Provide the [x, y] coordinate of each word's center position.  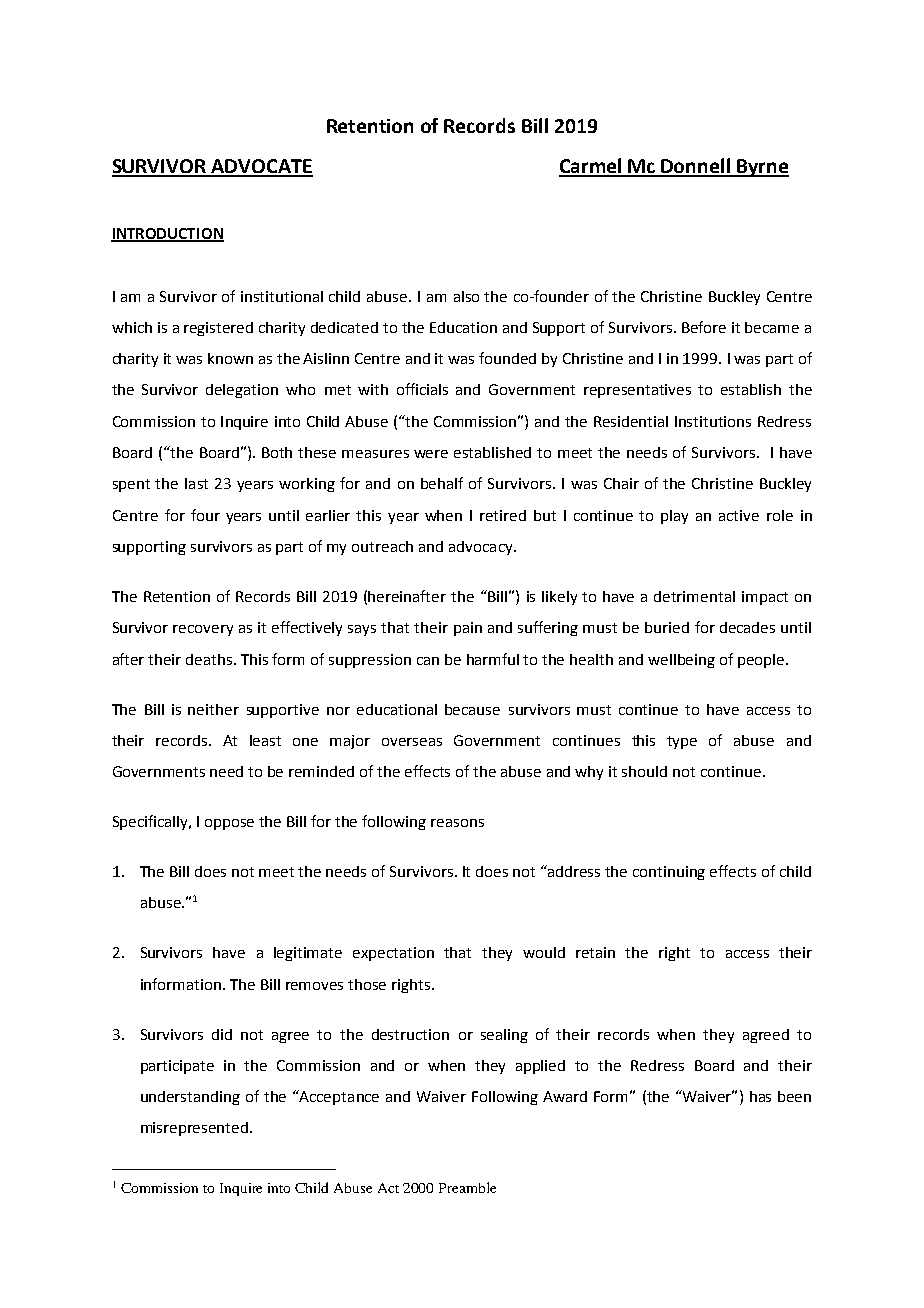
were [431, 454]
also [466, 296]
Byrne [762, 168]
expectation [393, 954]
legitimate [308, 954]
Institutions [713, 421]
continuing [669, 873]
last [196, 483]
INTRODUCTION [167, 235]
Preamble [467, 1187]
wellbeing [681, 661]
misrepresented [194, 1129]
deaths [210, 659]
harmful [493, 659]
